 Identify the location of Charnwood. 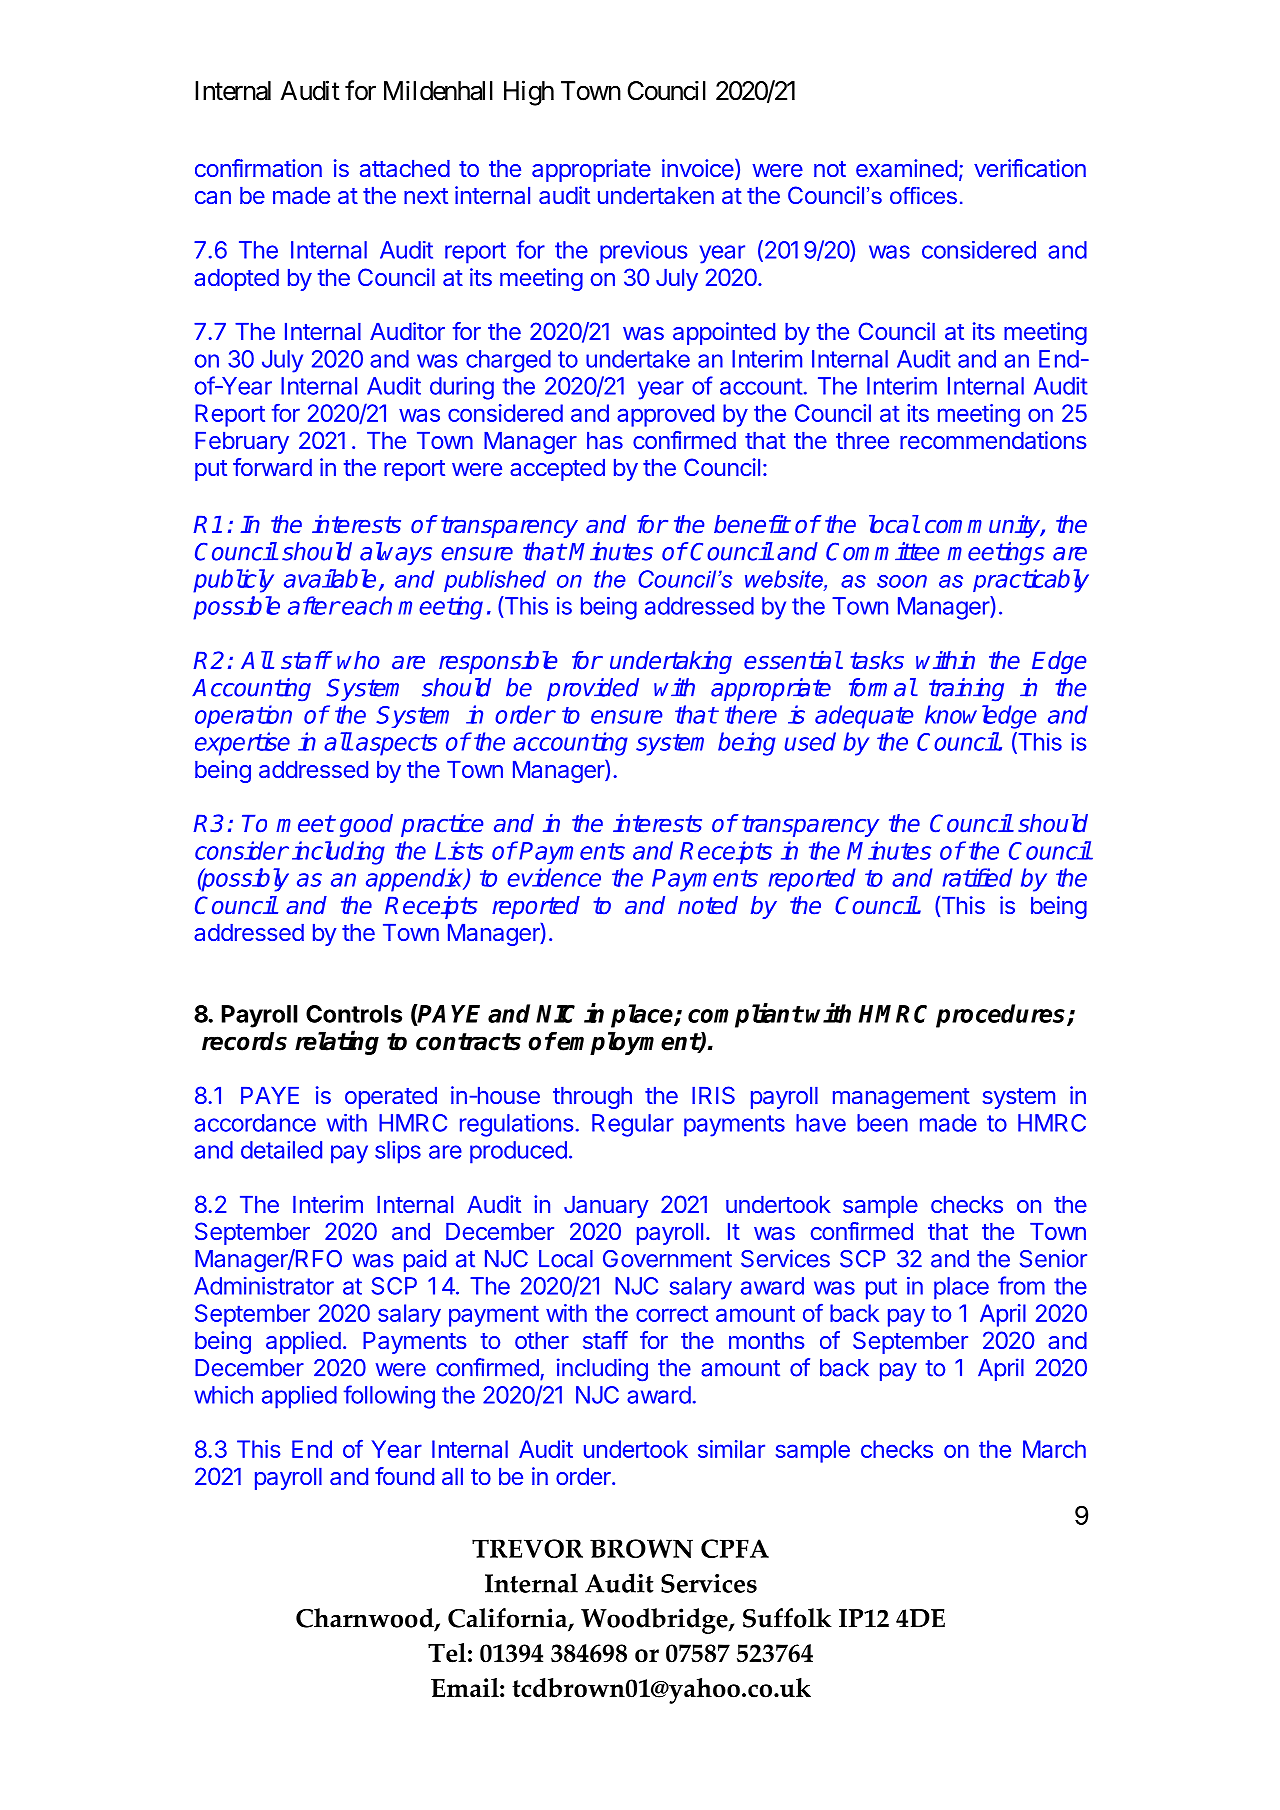
(366, 1619).
